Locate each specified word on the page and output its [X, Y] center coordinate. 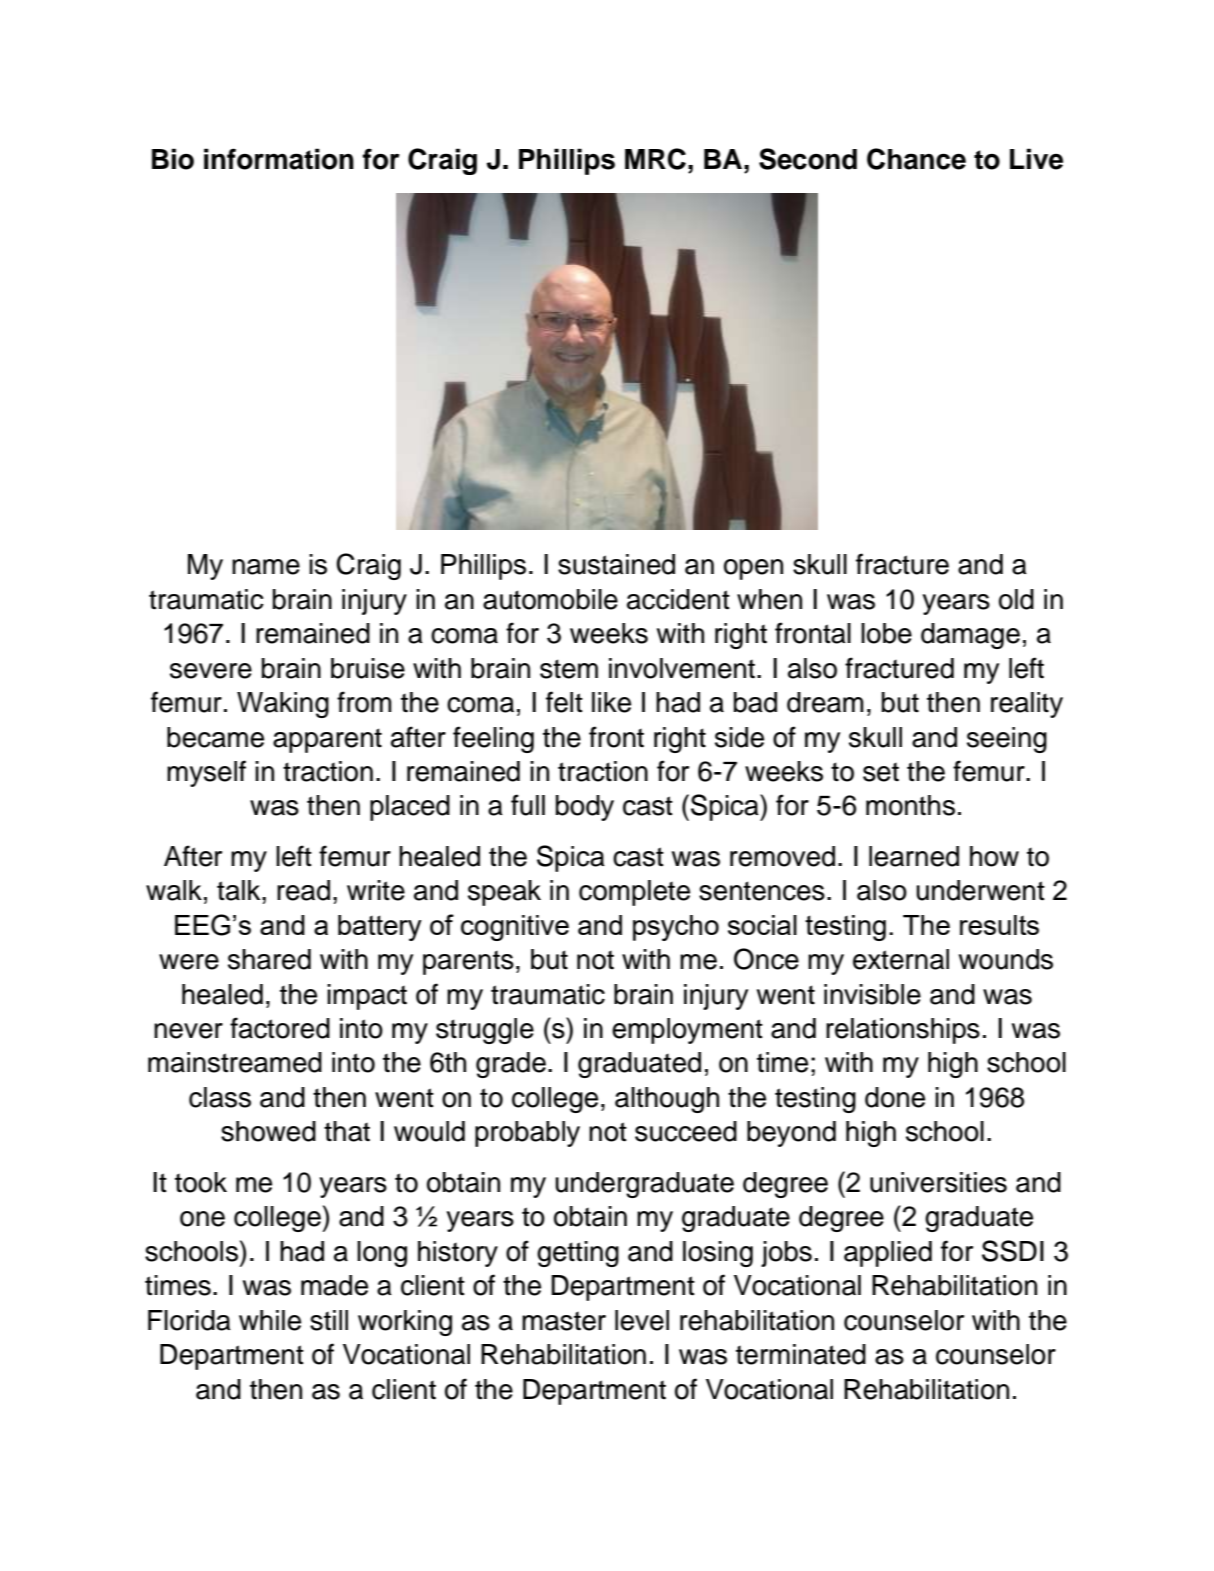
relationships [903, 1031]
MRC [655, 159]
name [266, 567]
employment [687, 1031]
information [279, 159]
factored [280, 1028]
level [642, 1320]
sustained [616, 564]
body [585, 808]
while [270, 1320]
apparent [327, 740]
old [1016, 599]
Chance [916, 159]
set [881, 772]
